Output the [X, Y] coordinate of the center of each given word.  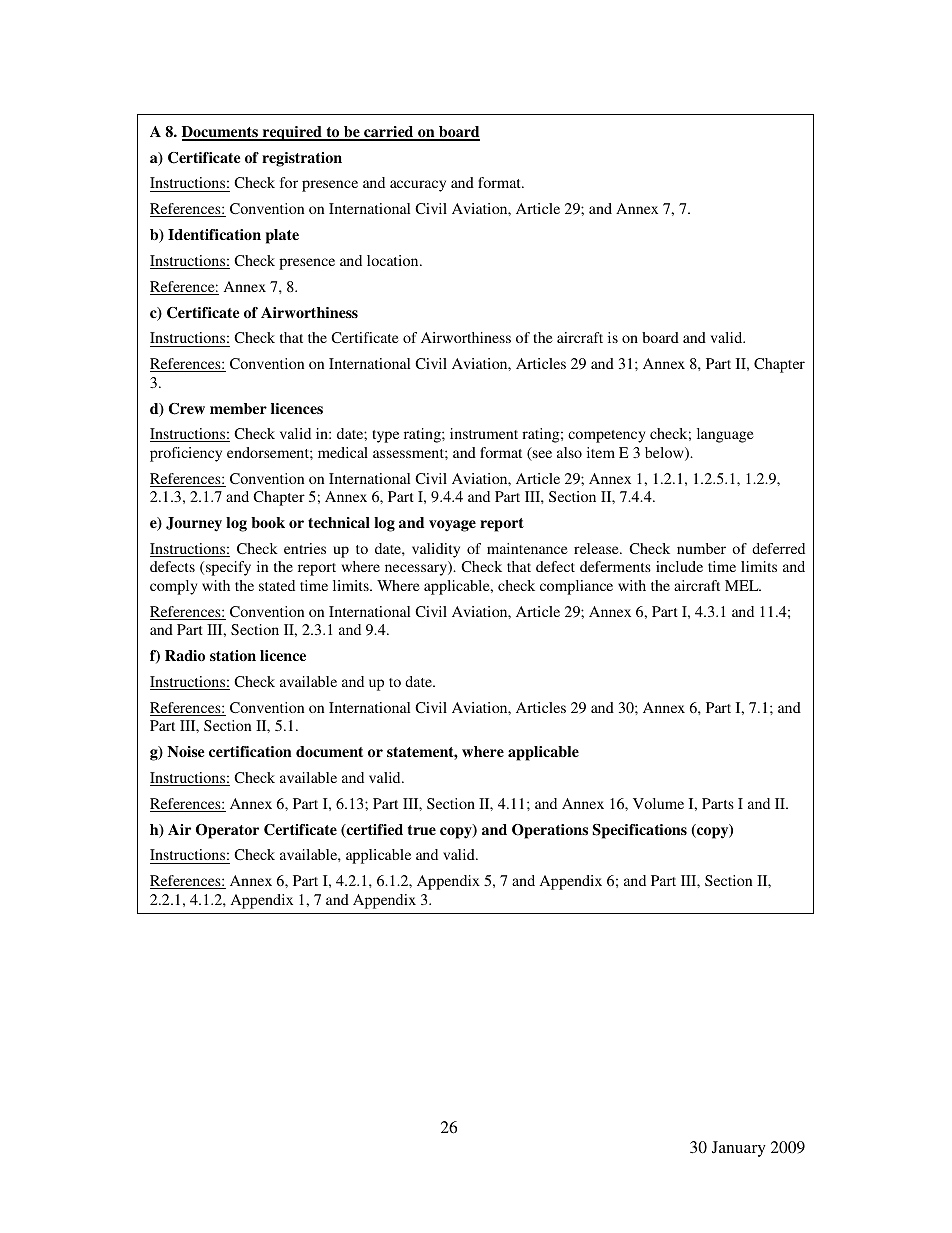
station [233, 655]
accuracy [418, 186]
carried [389, 133]
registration [302, 159]
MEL [743, 585]
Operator [227, 831]
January [739, 1149]
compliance [576, 587]
